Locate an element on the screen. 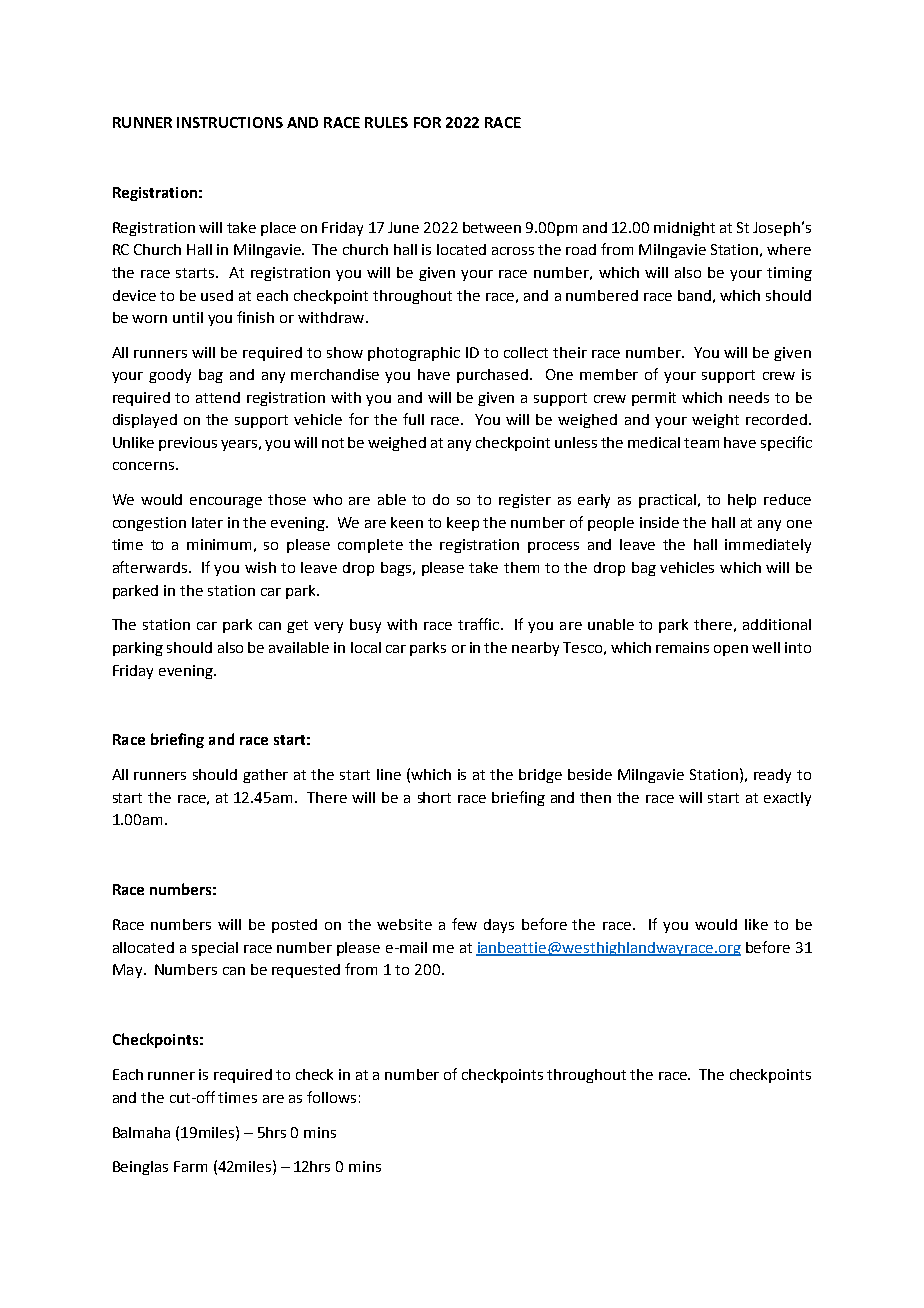 The image size is (924, 1308). traffic is located at coordinates (478, 624).
